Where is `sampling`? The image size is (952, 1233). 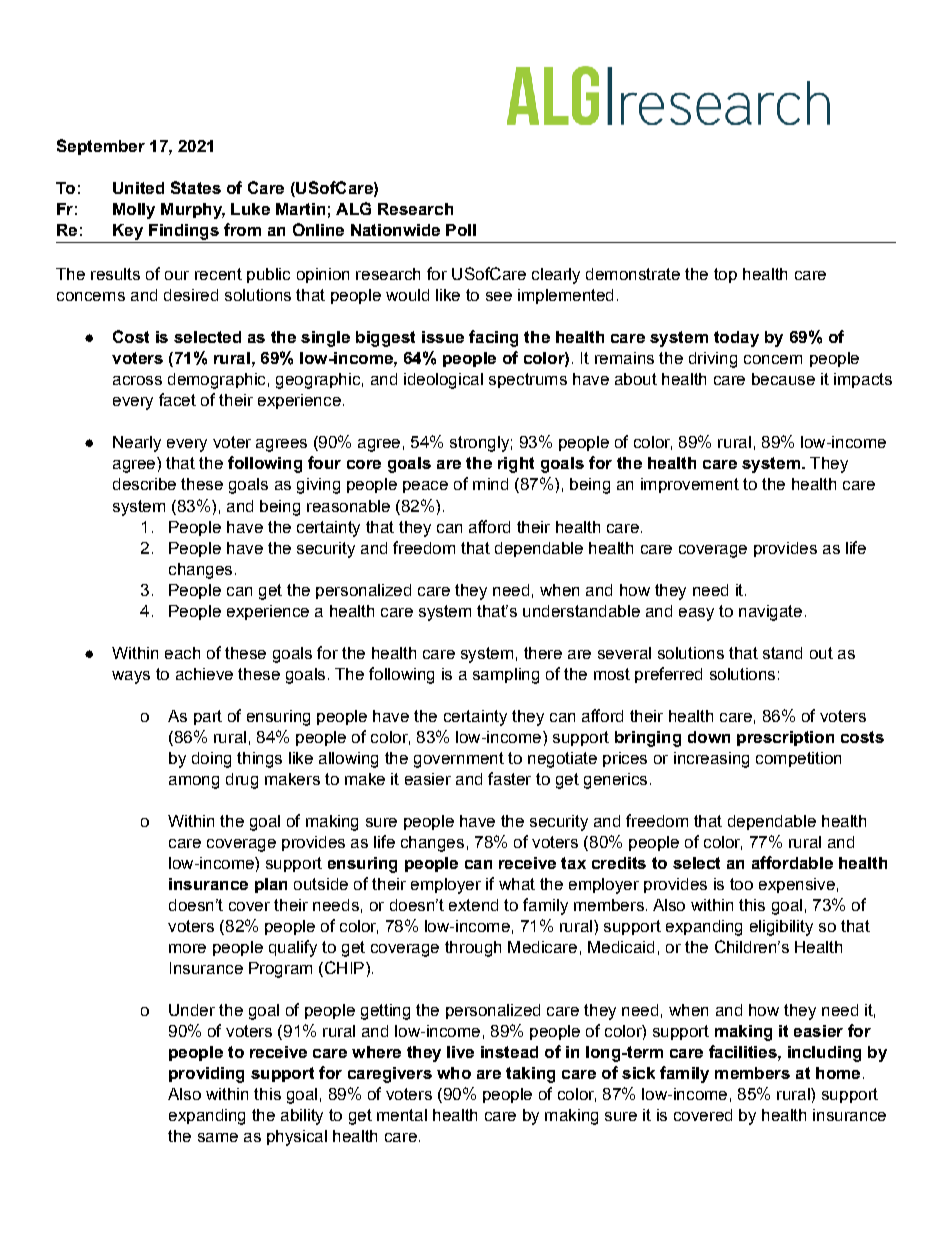
sampling is located at coordinates (506, 676).
